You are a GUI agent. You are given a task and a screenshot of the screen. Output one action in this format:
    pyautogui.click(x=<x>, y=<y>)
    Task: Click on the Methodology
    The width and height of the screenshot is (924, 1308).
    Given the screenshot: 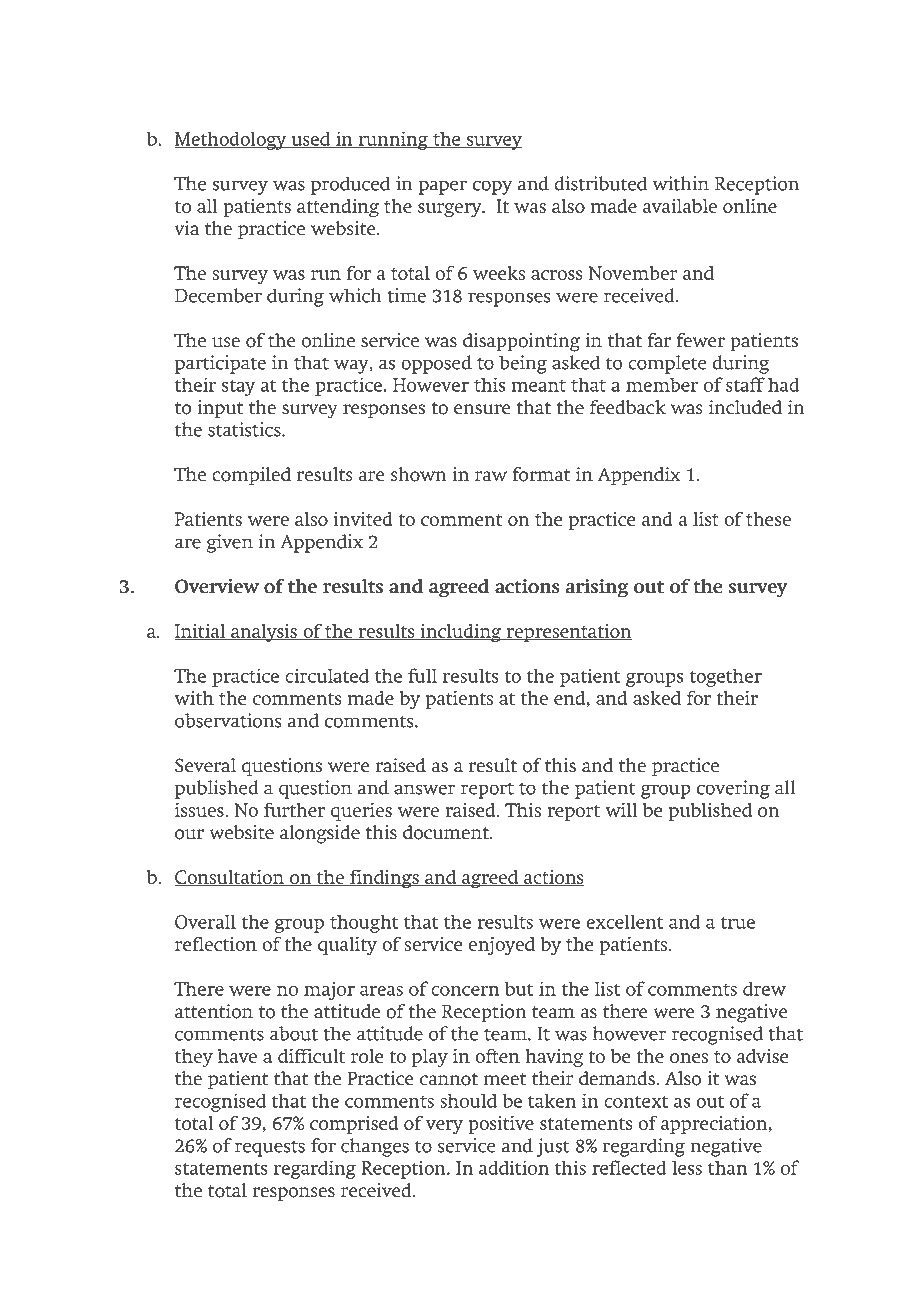 What is the action you would take?
    pyautogui.click(x=231, y=141)
